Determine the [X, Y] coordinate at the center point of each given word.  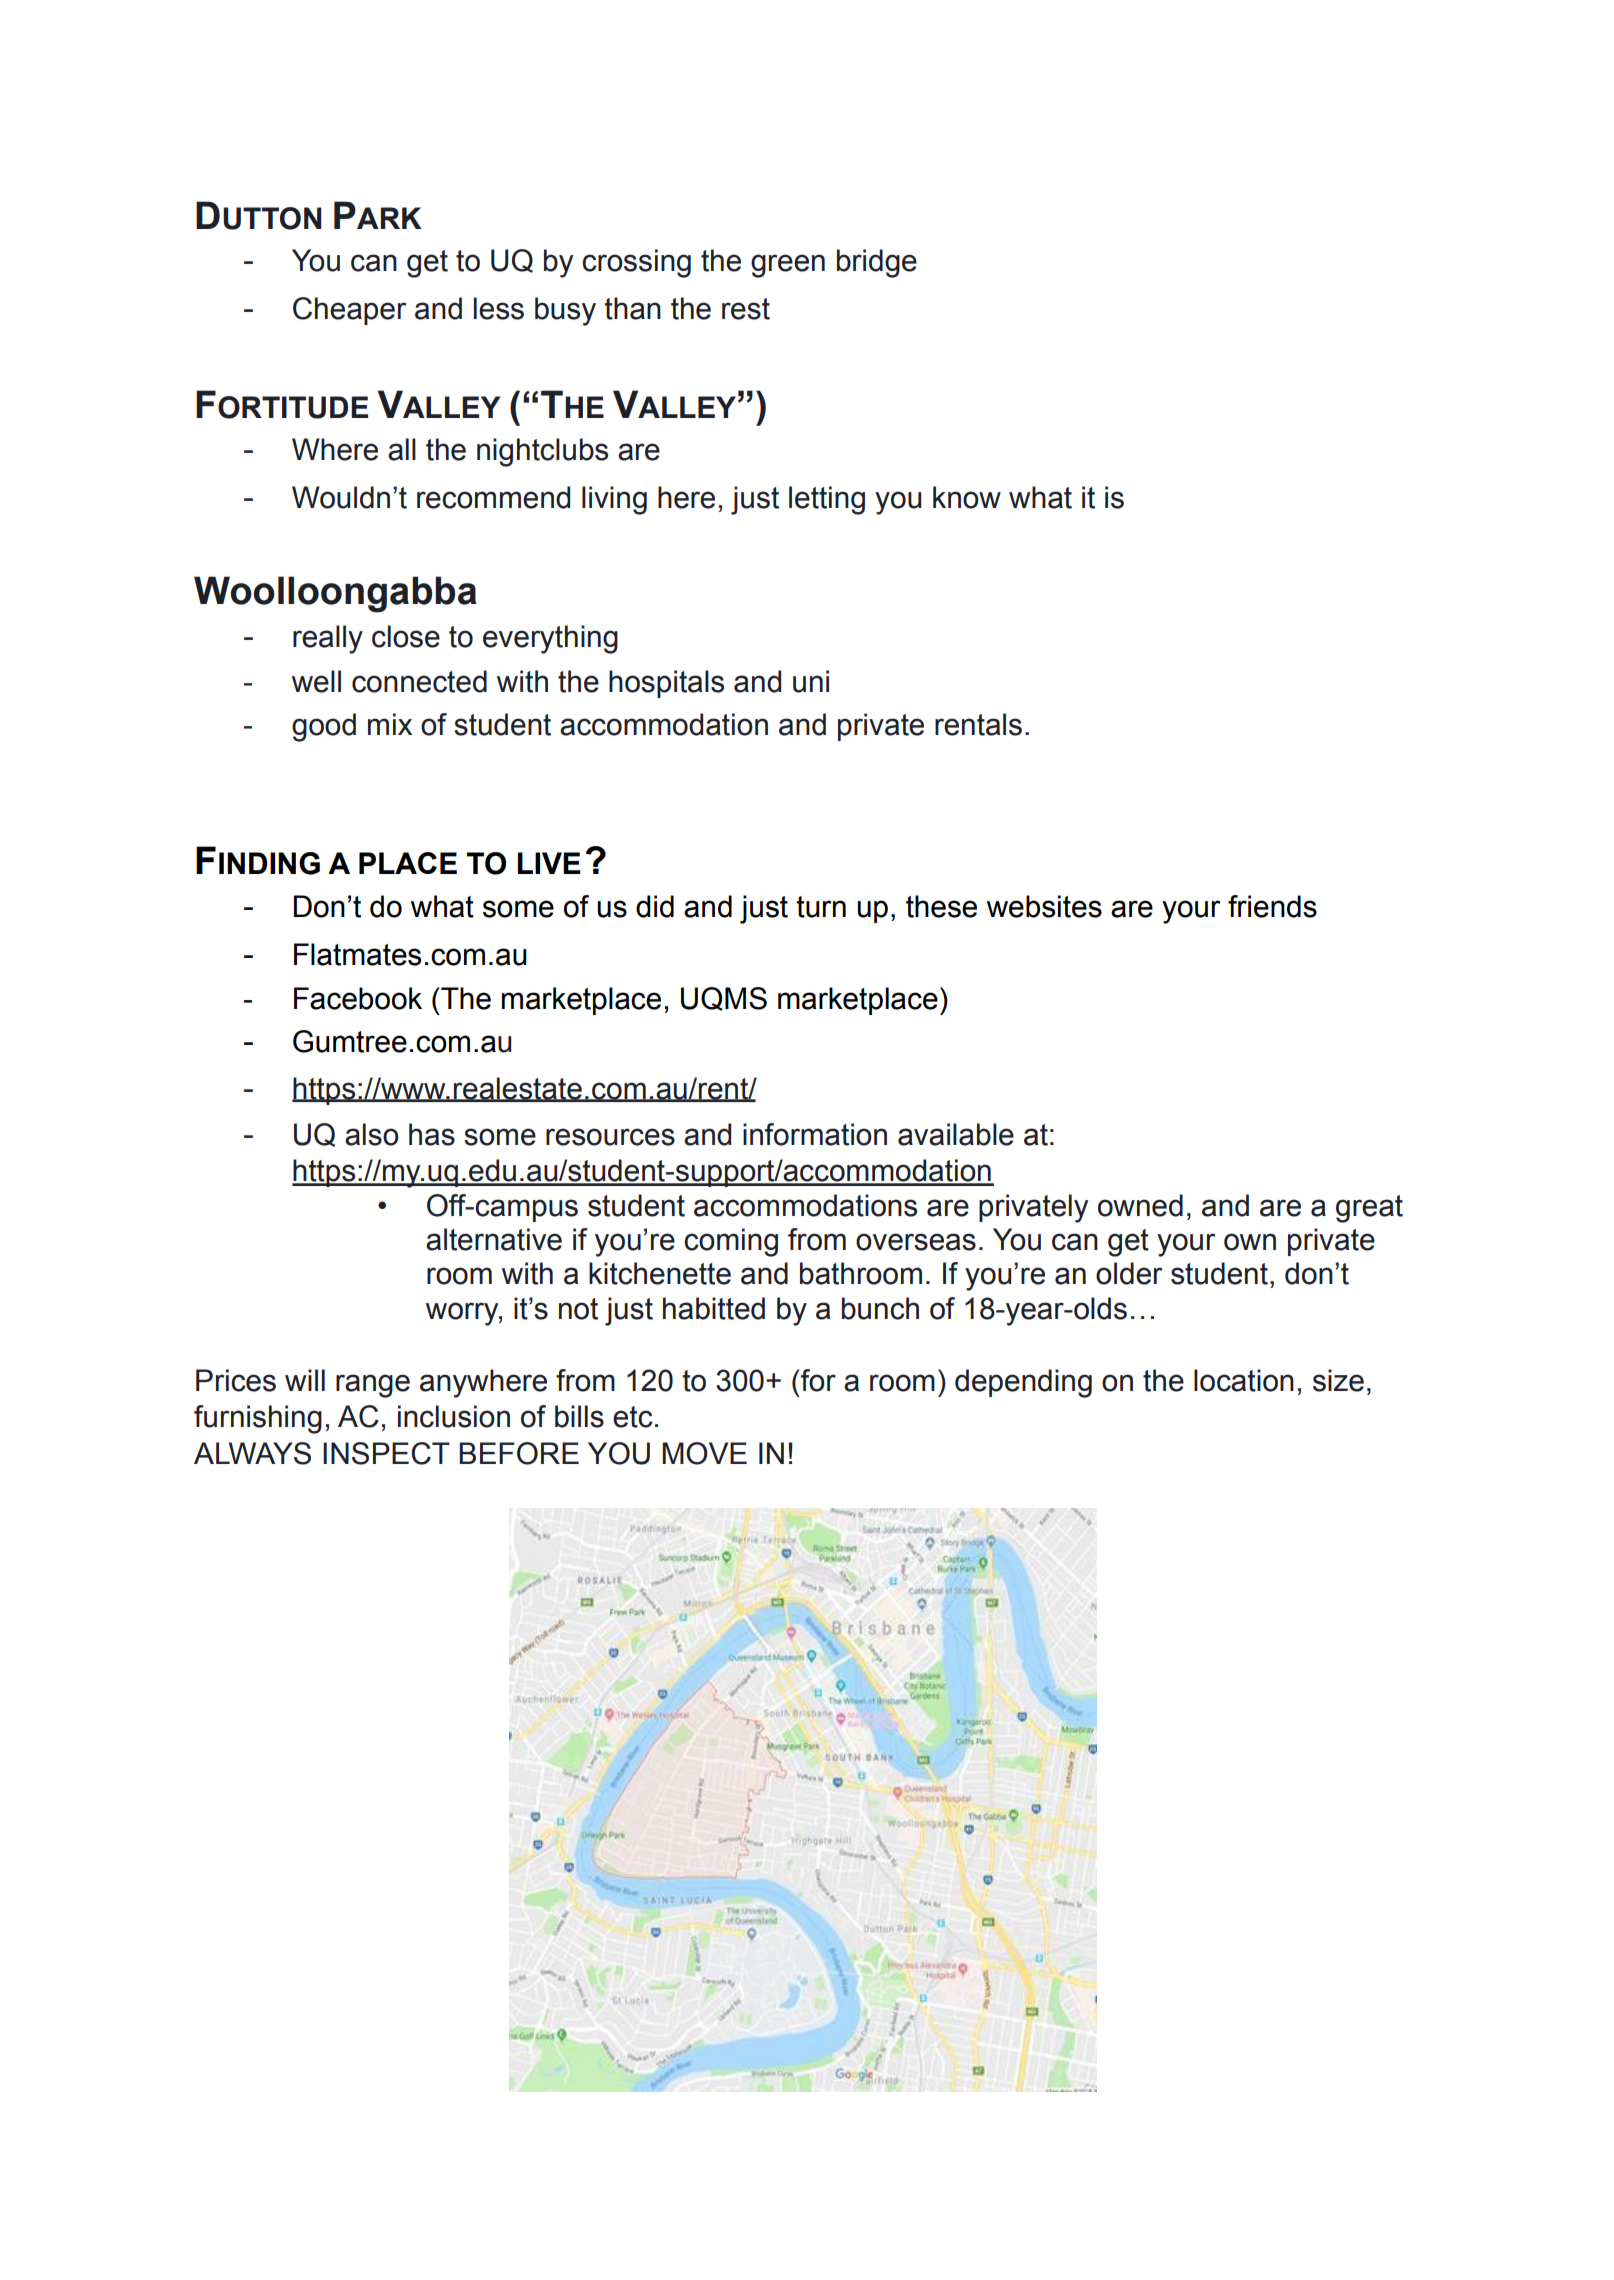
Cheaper [349, 311]
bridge [877, 263]
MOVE [704, 1453]
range [373, 1386]
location [1244, 1380]
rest [746, 309]
